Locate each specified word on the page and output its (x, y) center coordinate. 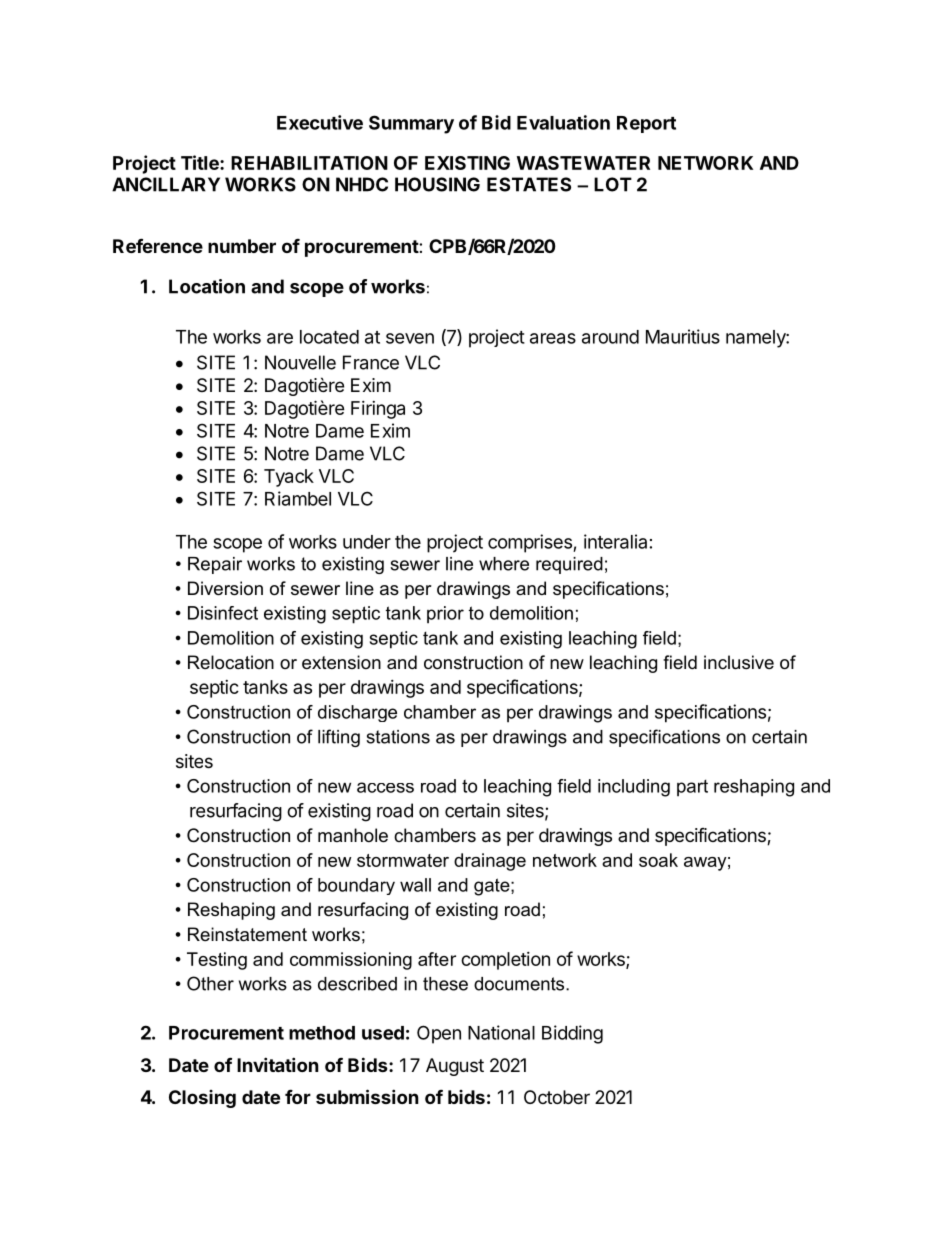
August (455, 1067)
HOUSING (437, 184)
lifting (339, 738)
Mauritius (683, 336)
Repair (215, 565)
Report (646, 124)
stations (398, 737)
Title (201, 162)
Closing (202, 1099)
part (692, 788)
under (367, 542)
